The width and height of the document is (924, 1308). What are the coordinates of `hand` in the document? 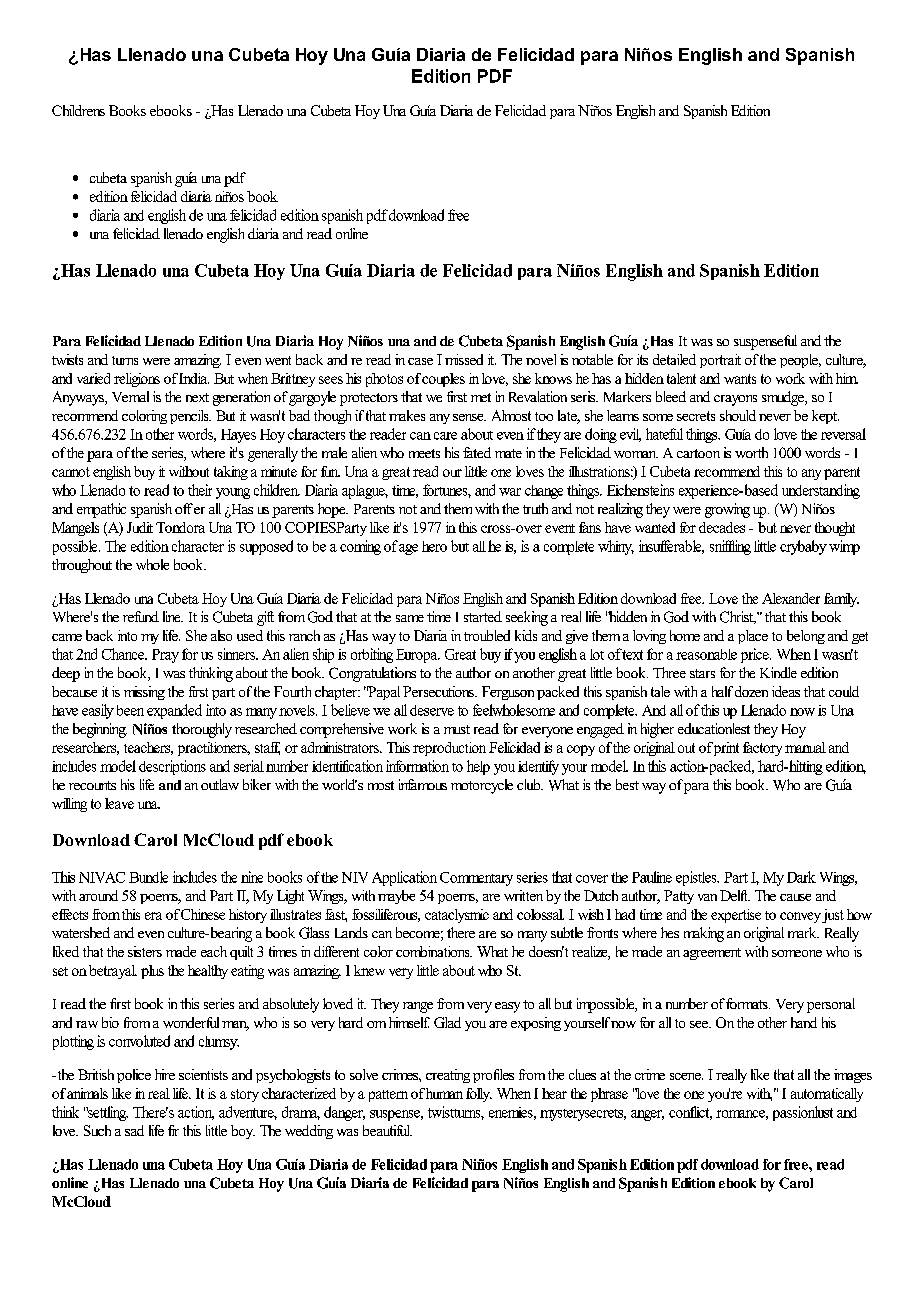 It's located at (804, 1022).
